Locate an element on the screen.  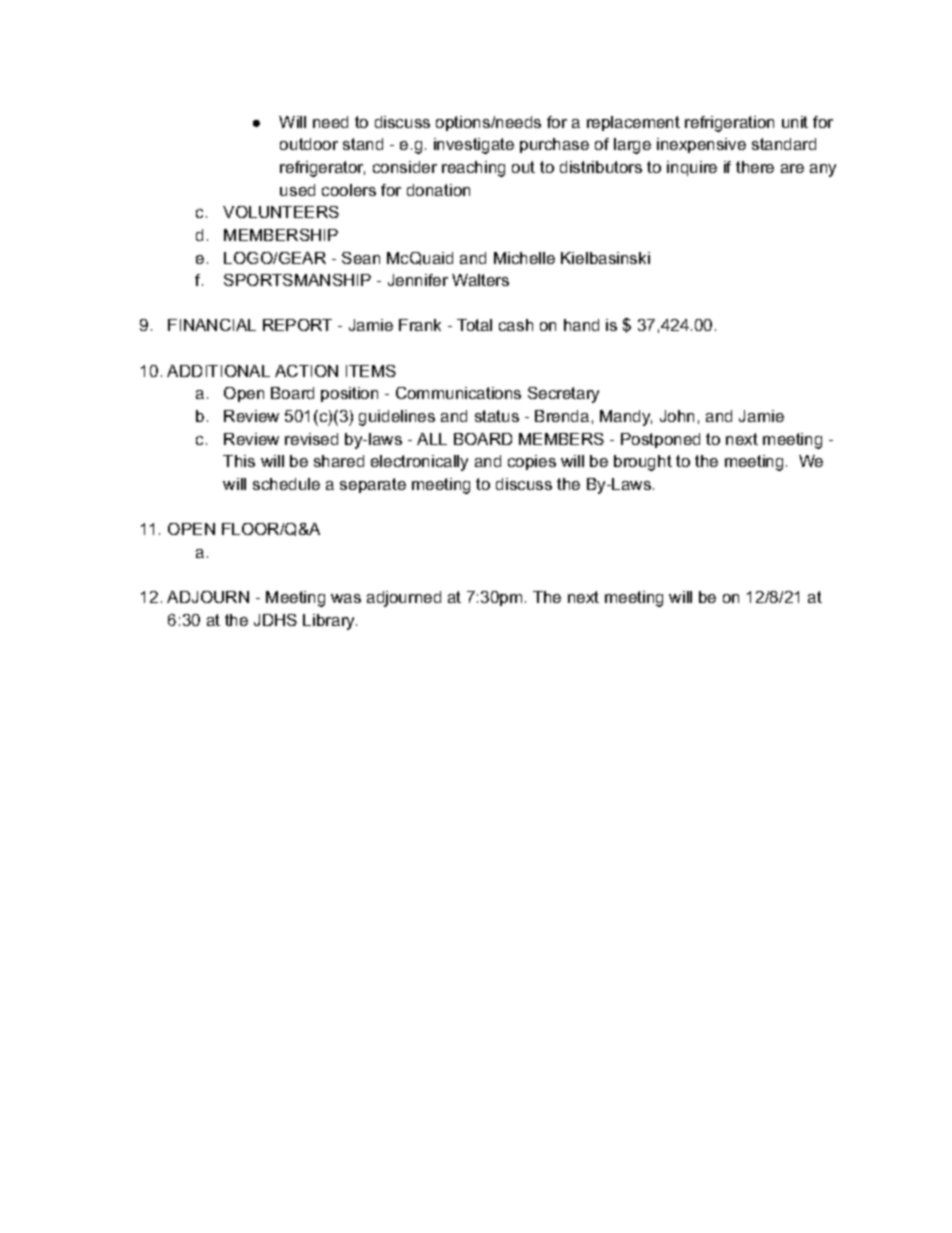
Library is located at coordinates (330, 622).
